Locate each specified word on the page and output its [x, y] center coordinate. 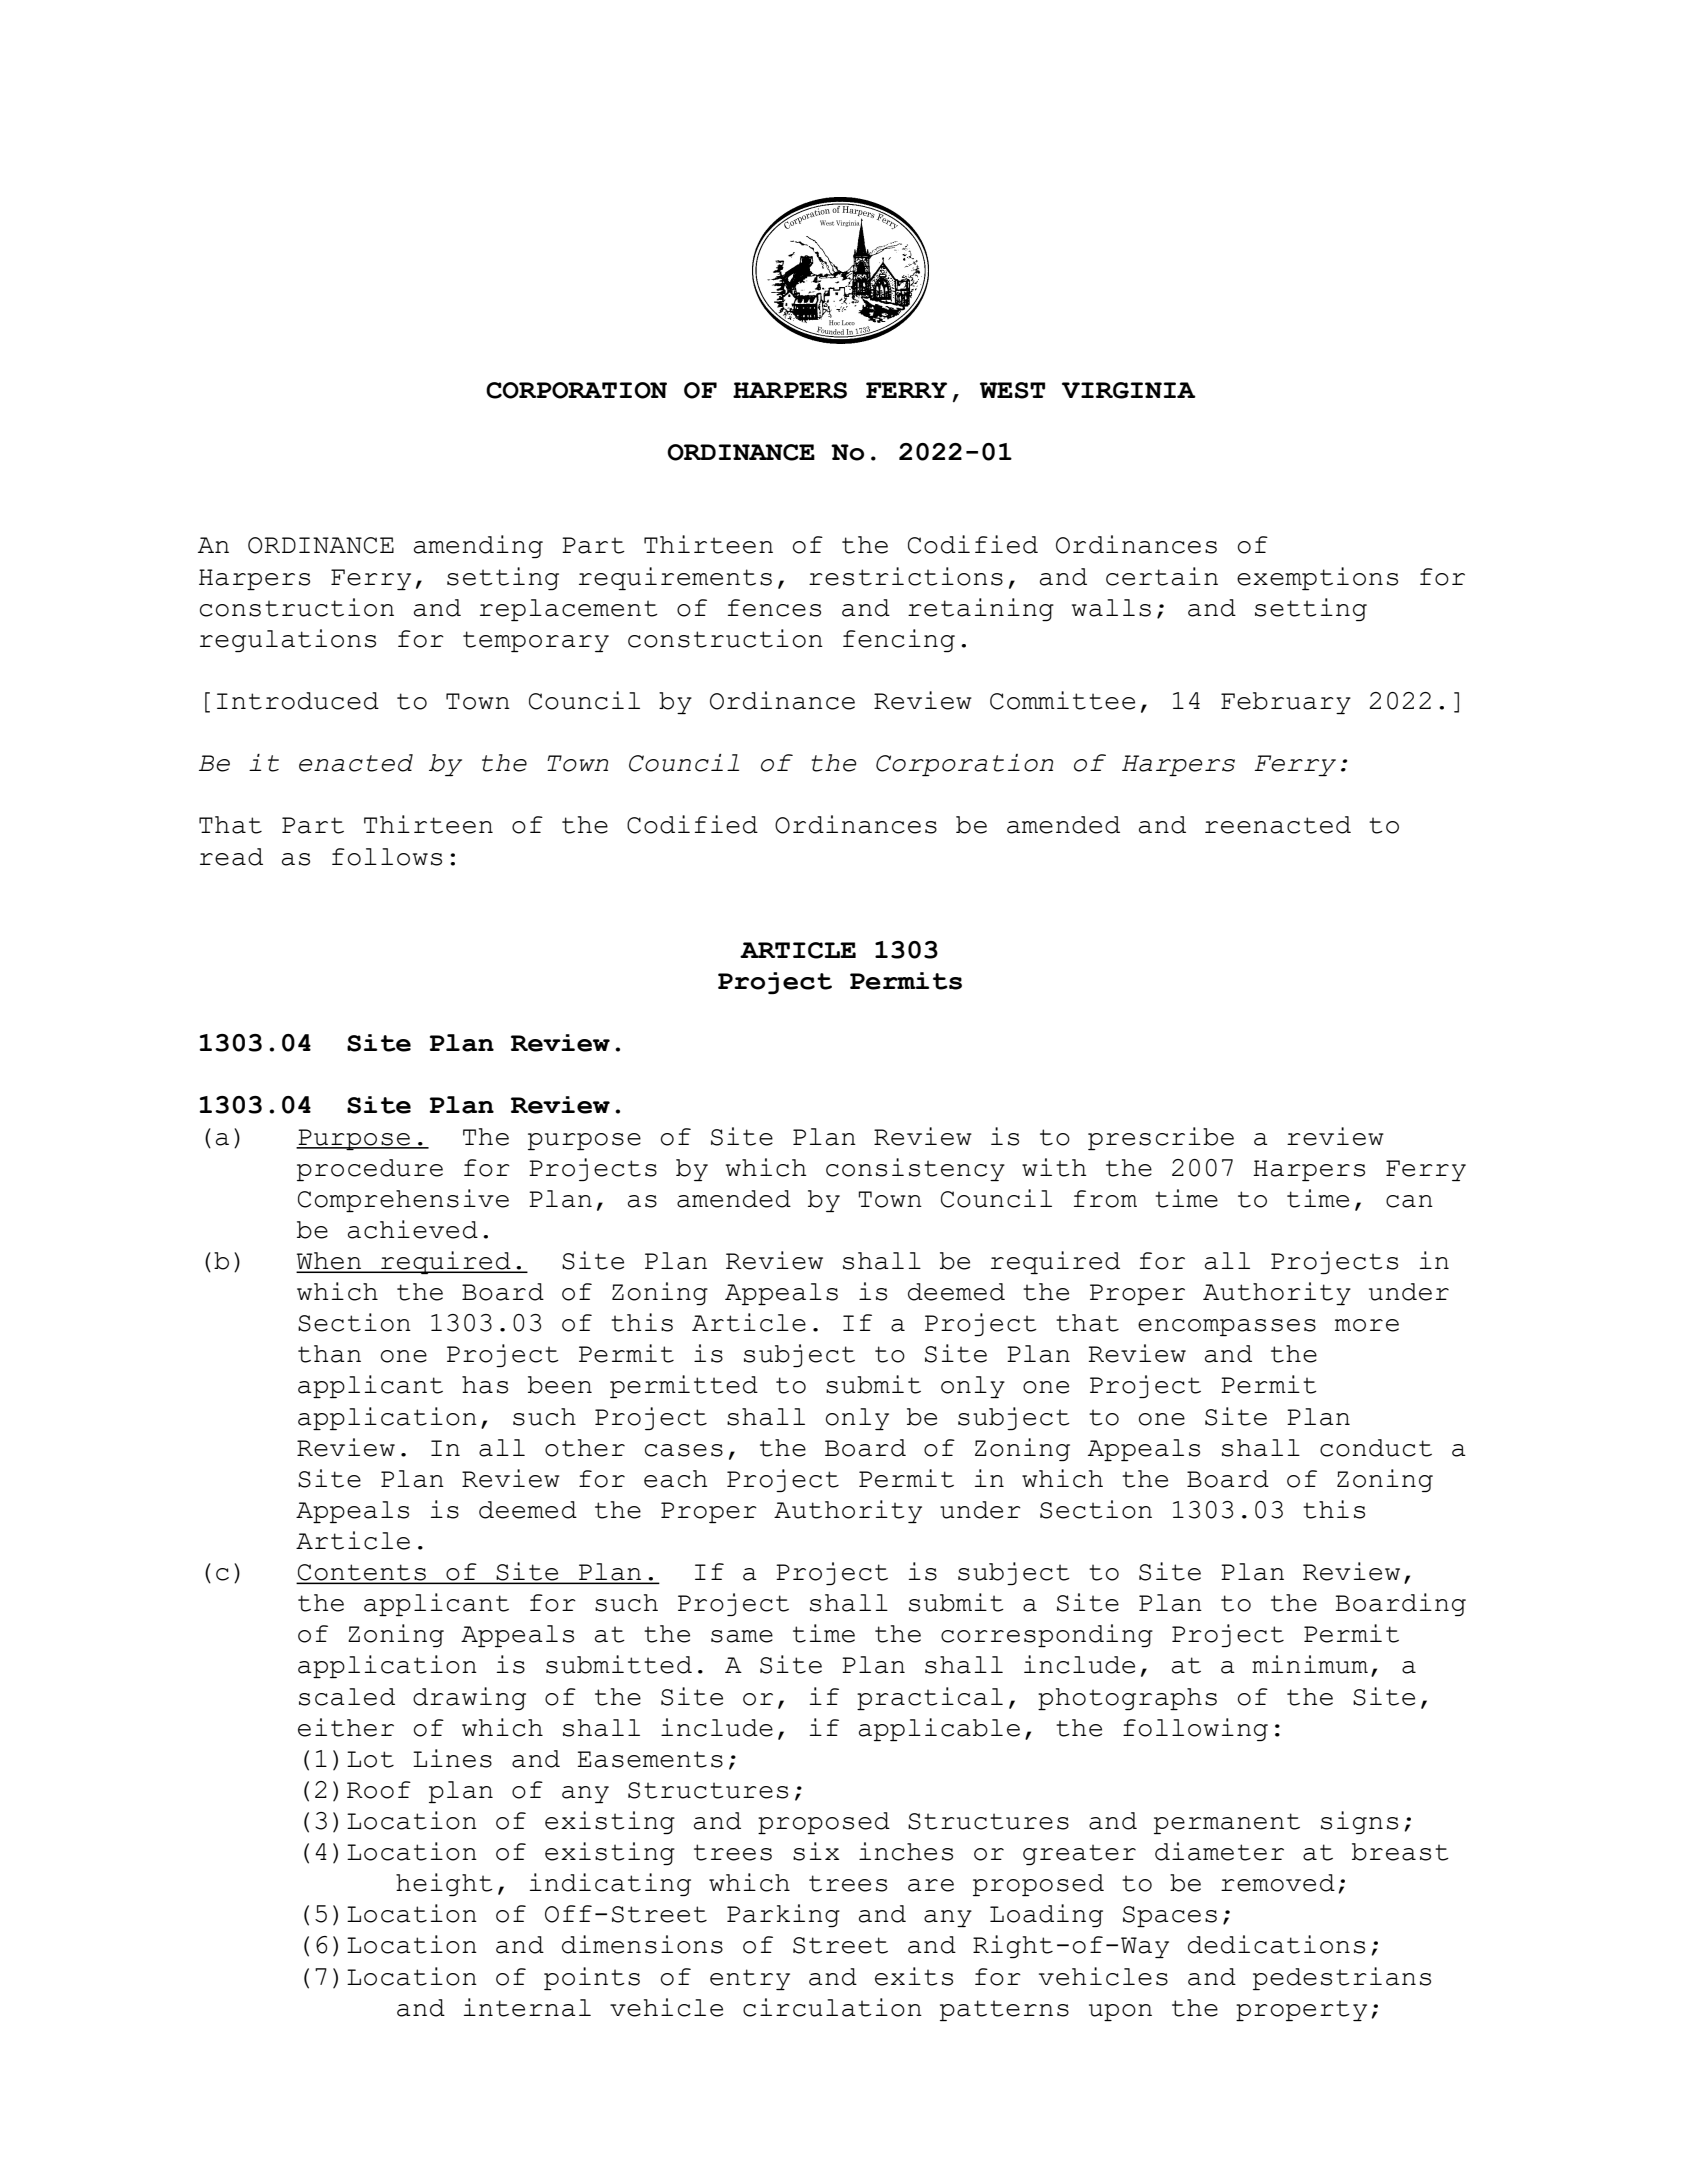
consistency [915, 1169]
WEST [1012, 390]
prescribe [1161, 1138]
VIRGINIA [1129, 390]
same [742, 1636]
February [1286, 703]
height [444, 1884]
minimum [1310, 1664]
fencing [899, 640]
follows [387, 857]
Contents [362, 1573]
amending [478, 546]
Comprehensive [403, 1200]
